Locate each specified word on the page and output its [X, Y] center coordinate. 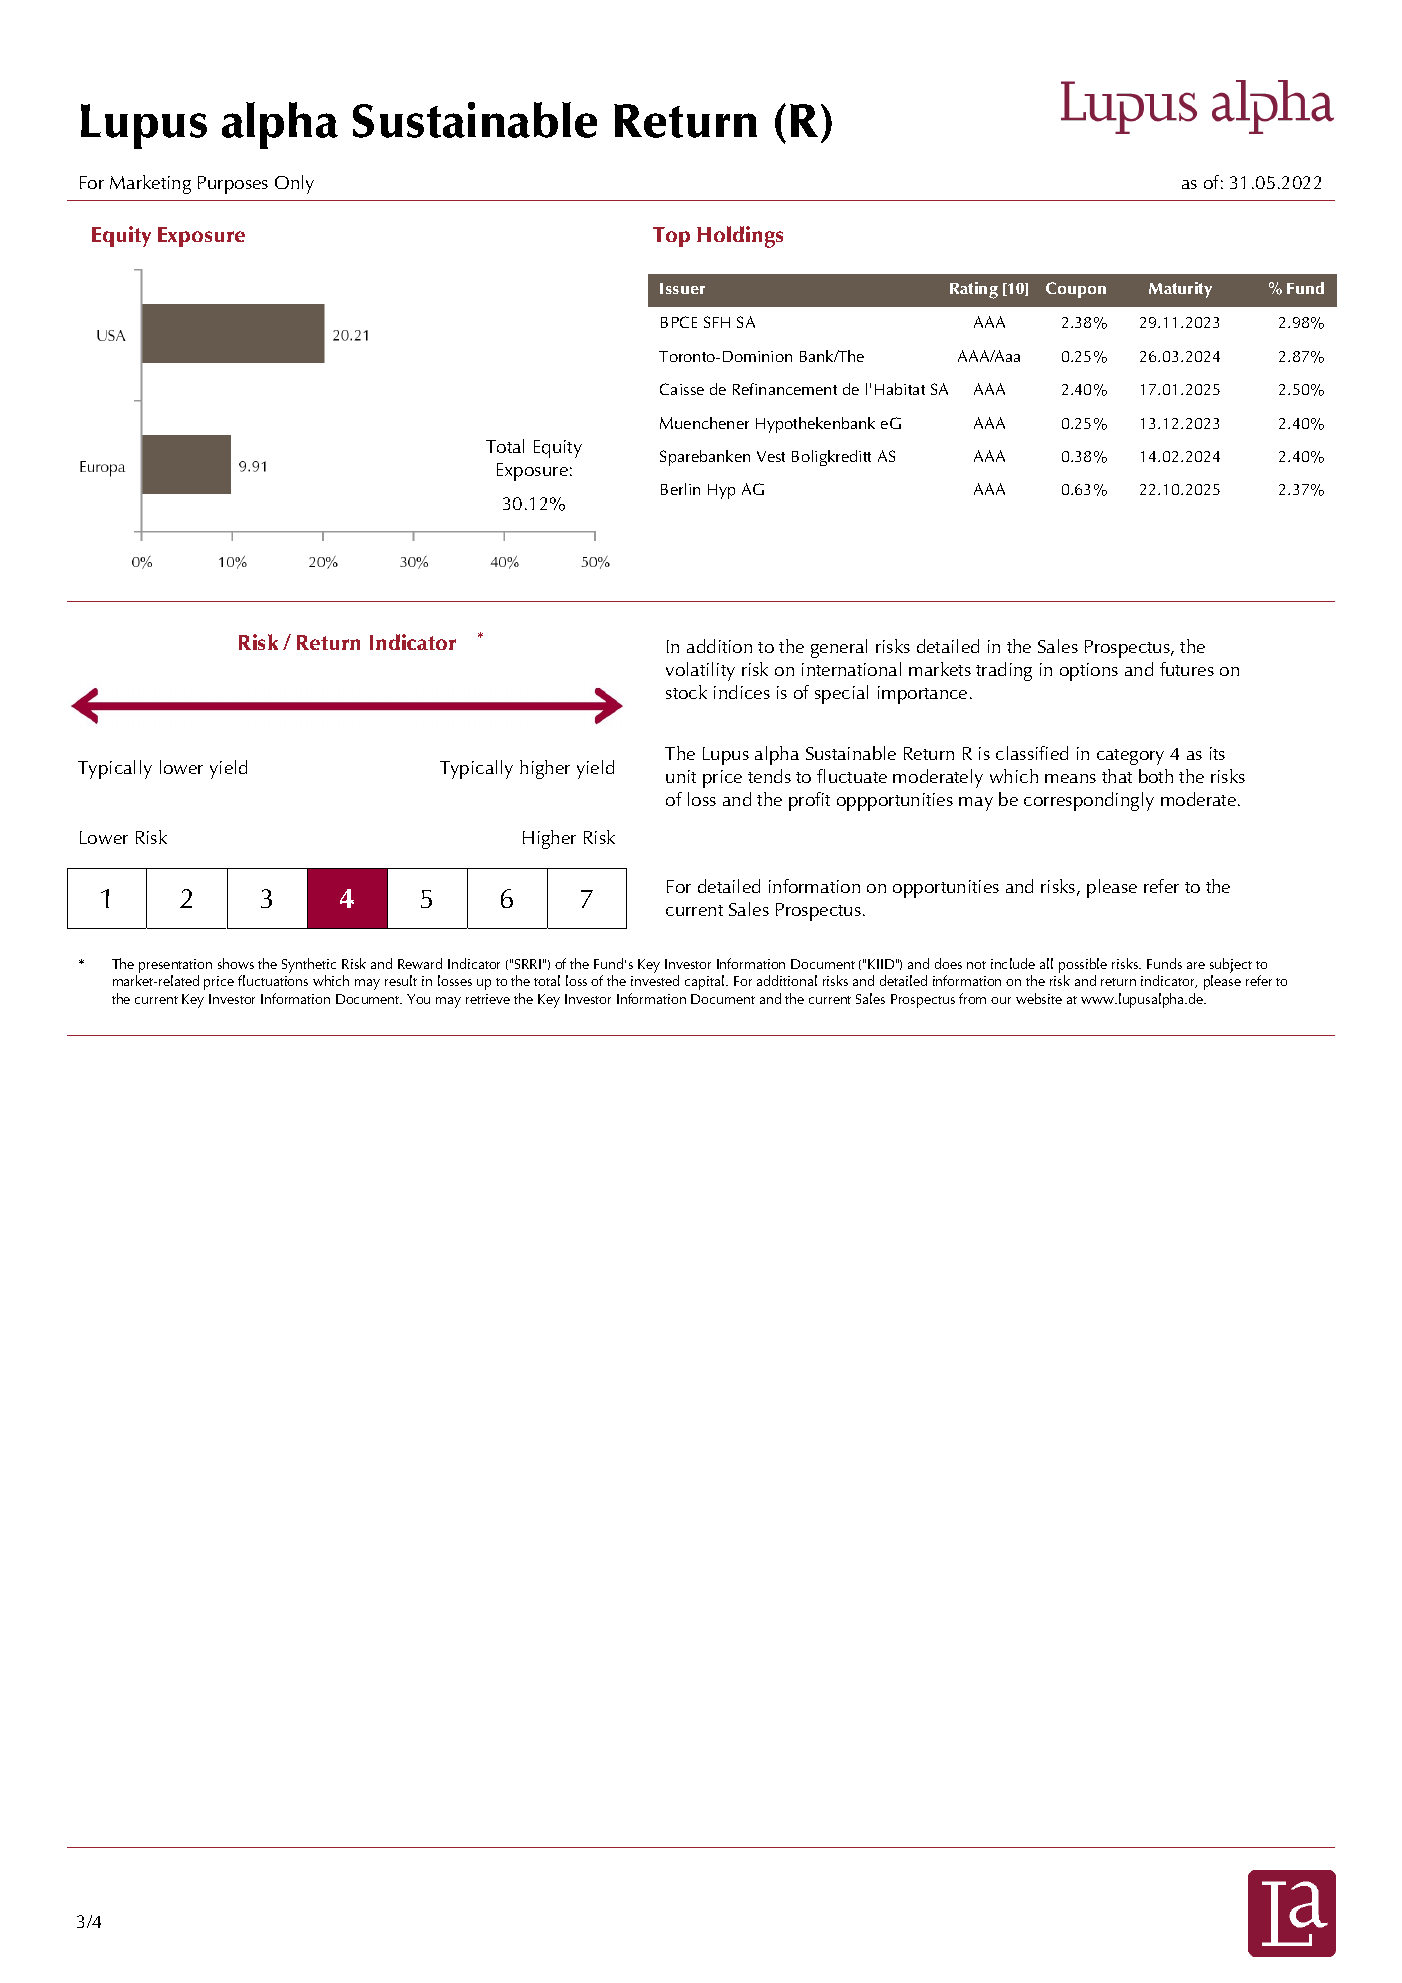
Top [671, 237]
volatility [700, 671]
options [1089, 672]
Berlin [680, 489]
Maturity [1180, 290]
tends [769, 776]
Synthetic [309, 965]
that [1117, 776]
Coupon [1076, 290]
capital [706, 982]
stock [686, 692]
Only [294, 184]
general [839, 648]
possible [1083, 965]
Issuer [682, 288]
